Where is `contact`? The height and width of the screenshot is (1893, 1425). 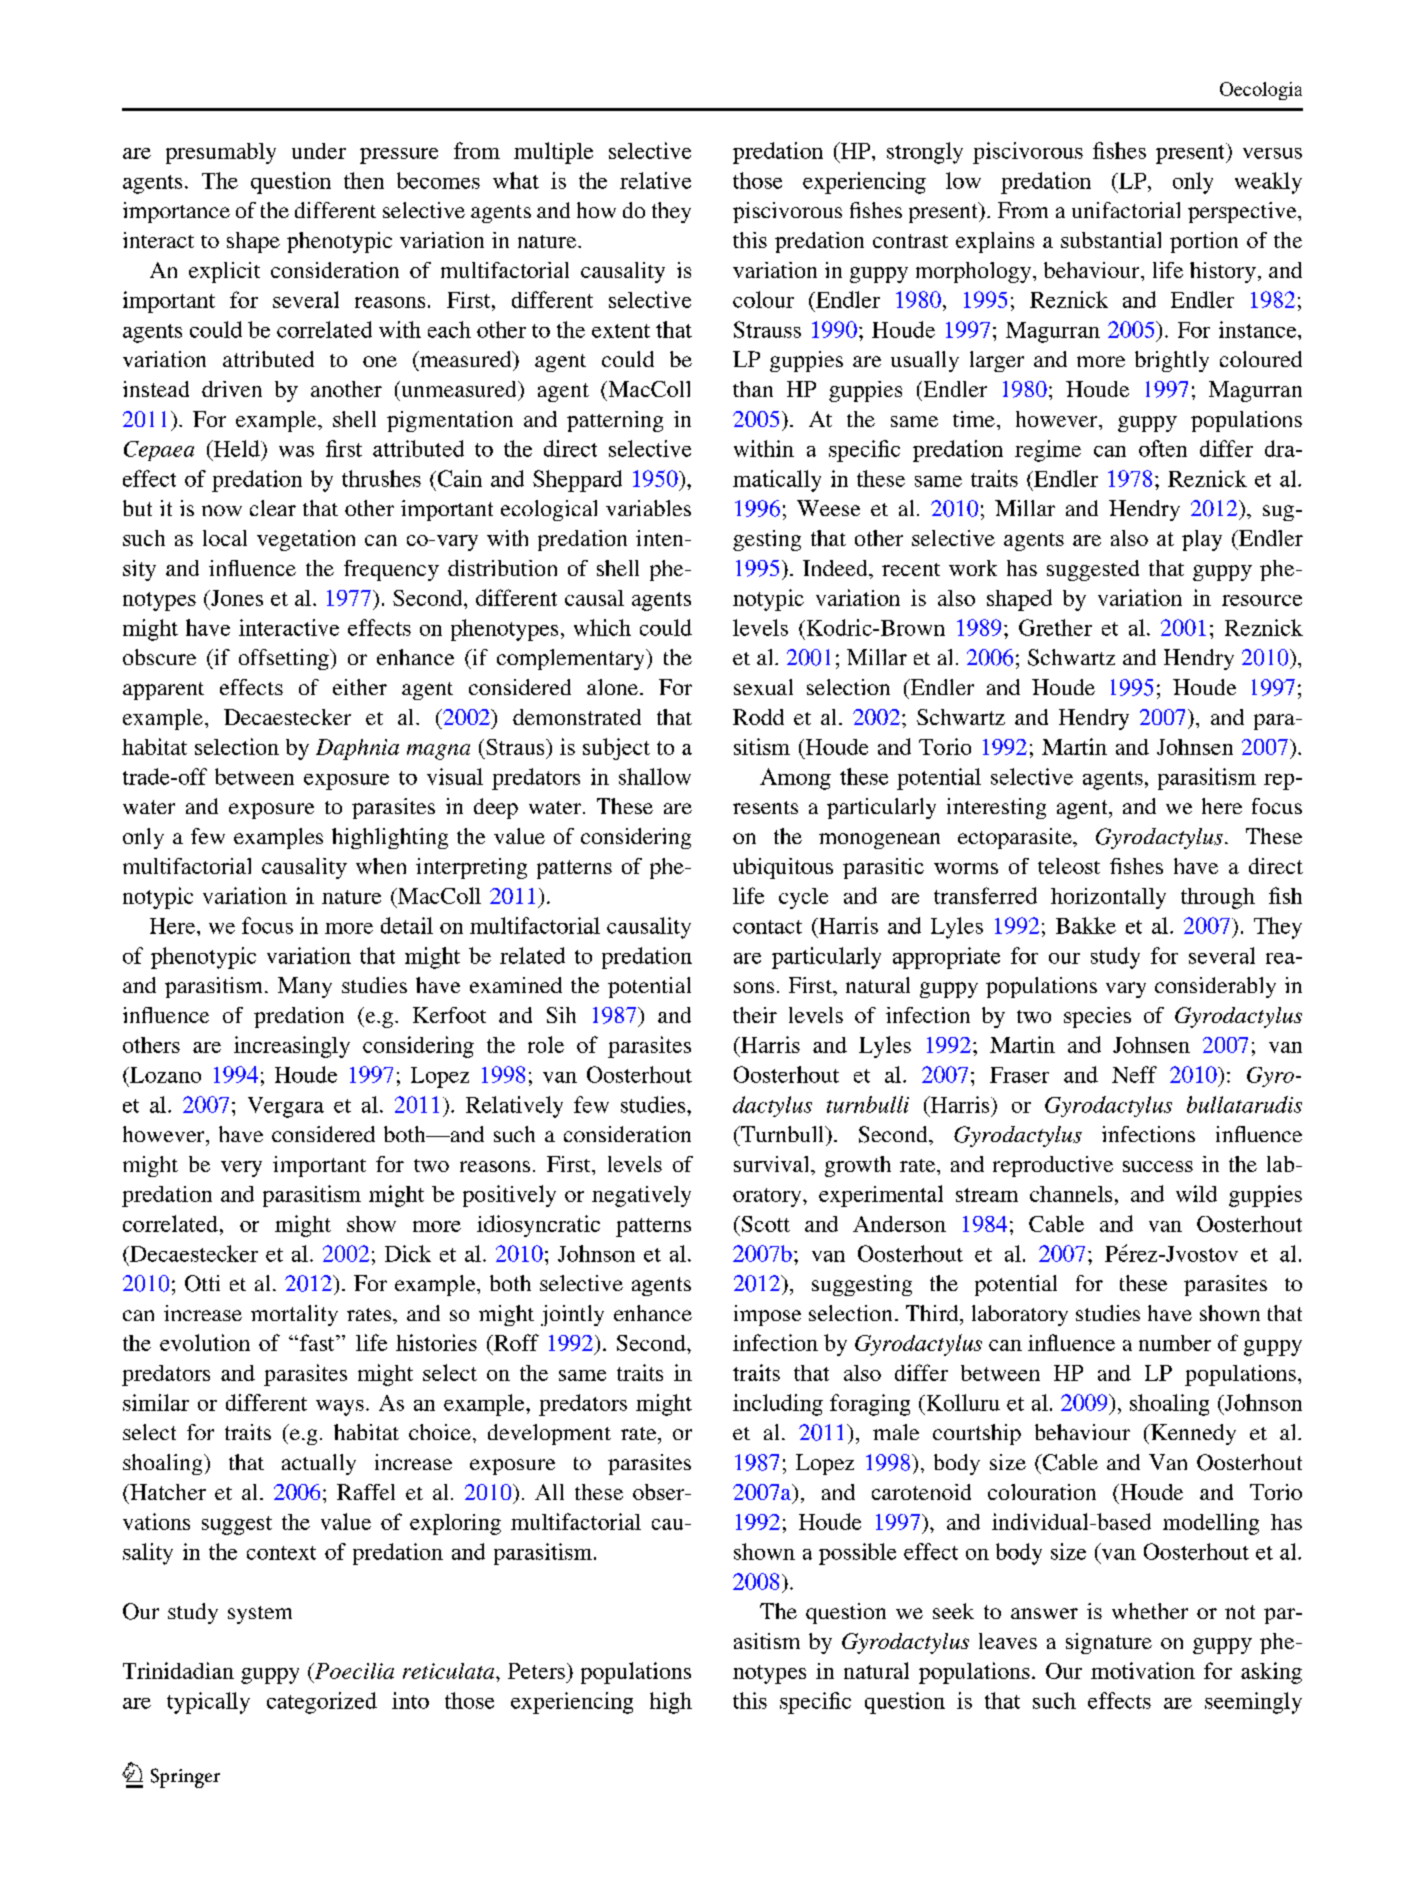 contact is located at coordinates (767, 927).
